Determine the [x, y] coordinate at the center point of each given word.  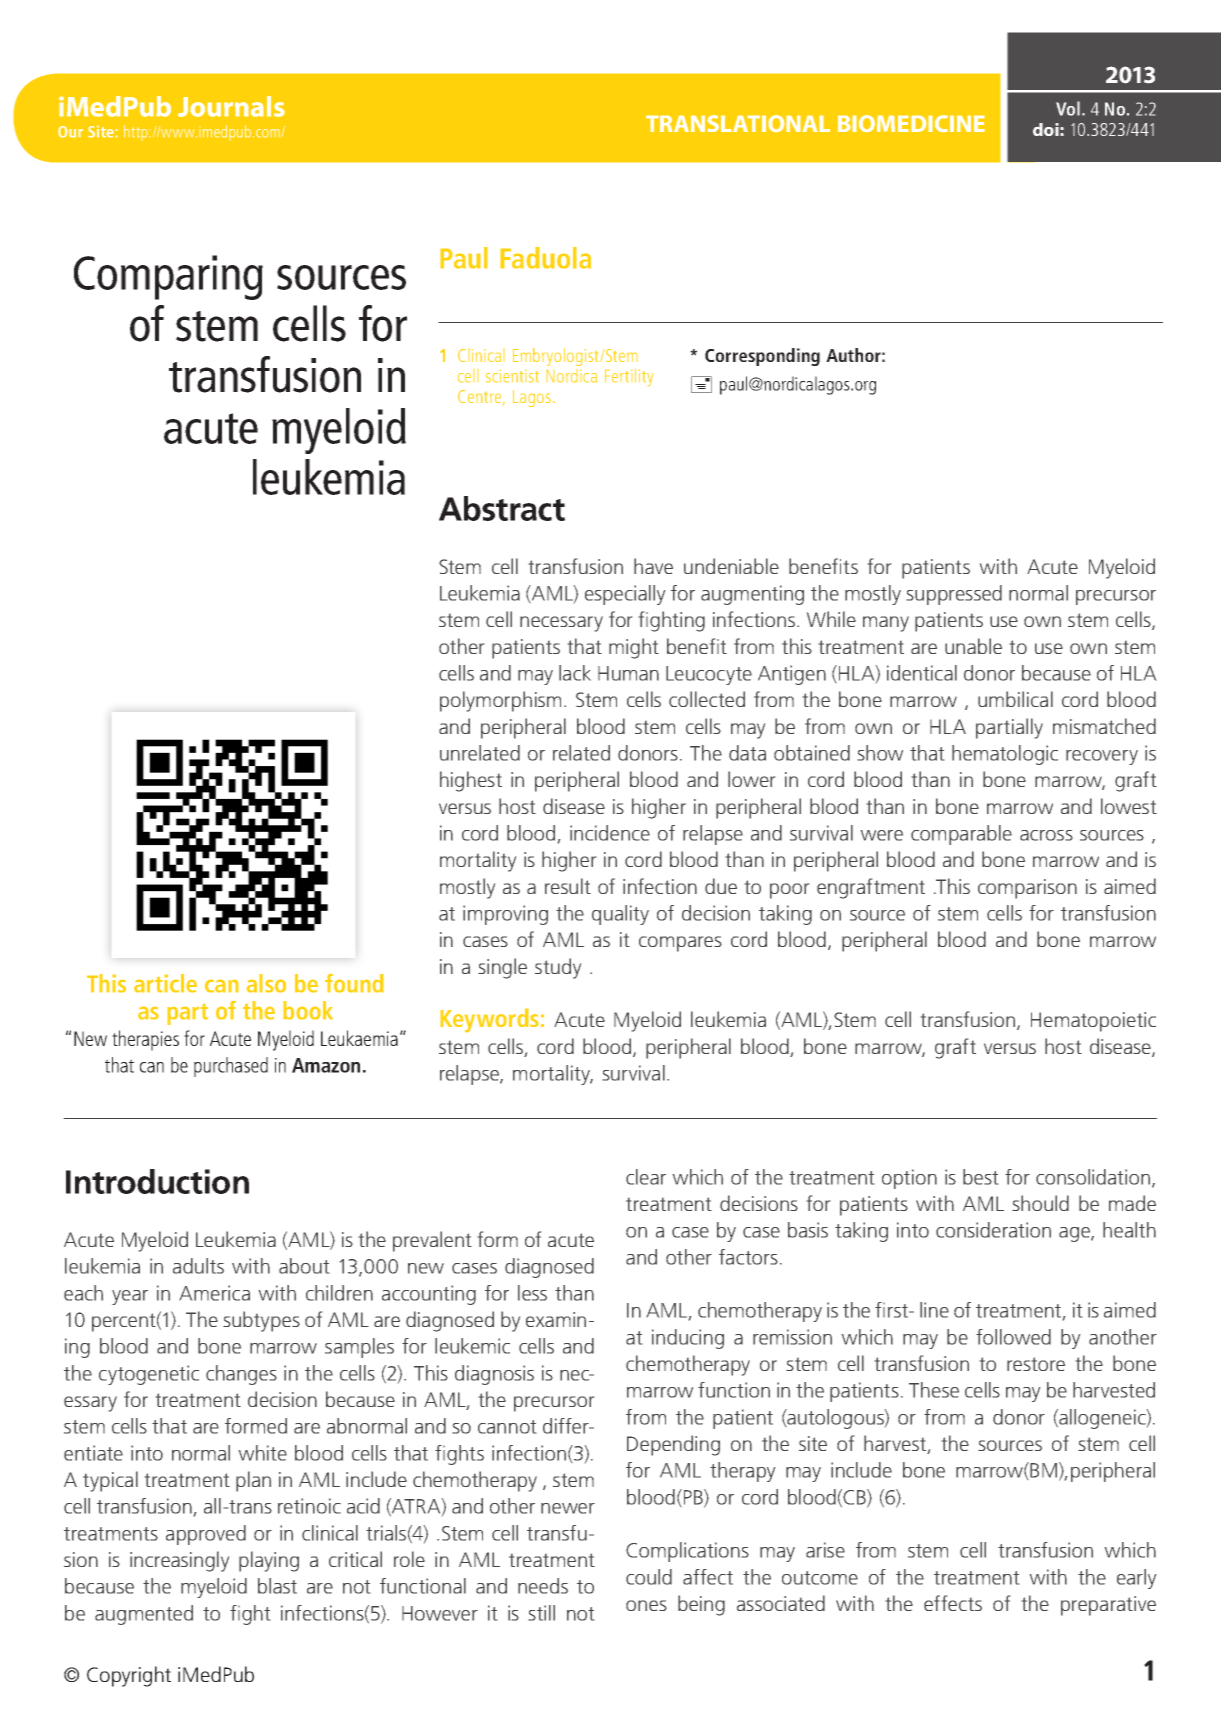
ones [646, 1605]
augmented [144, 1615]
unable [973, 646]
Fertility [629, 377]
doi [1047, 129]
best [980, 1177]
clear [646, 1177]
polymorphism [500, 701]
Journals [231, 106]
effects [953, 1603]
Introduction [157, 1181]
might [634, 648]
